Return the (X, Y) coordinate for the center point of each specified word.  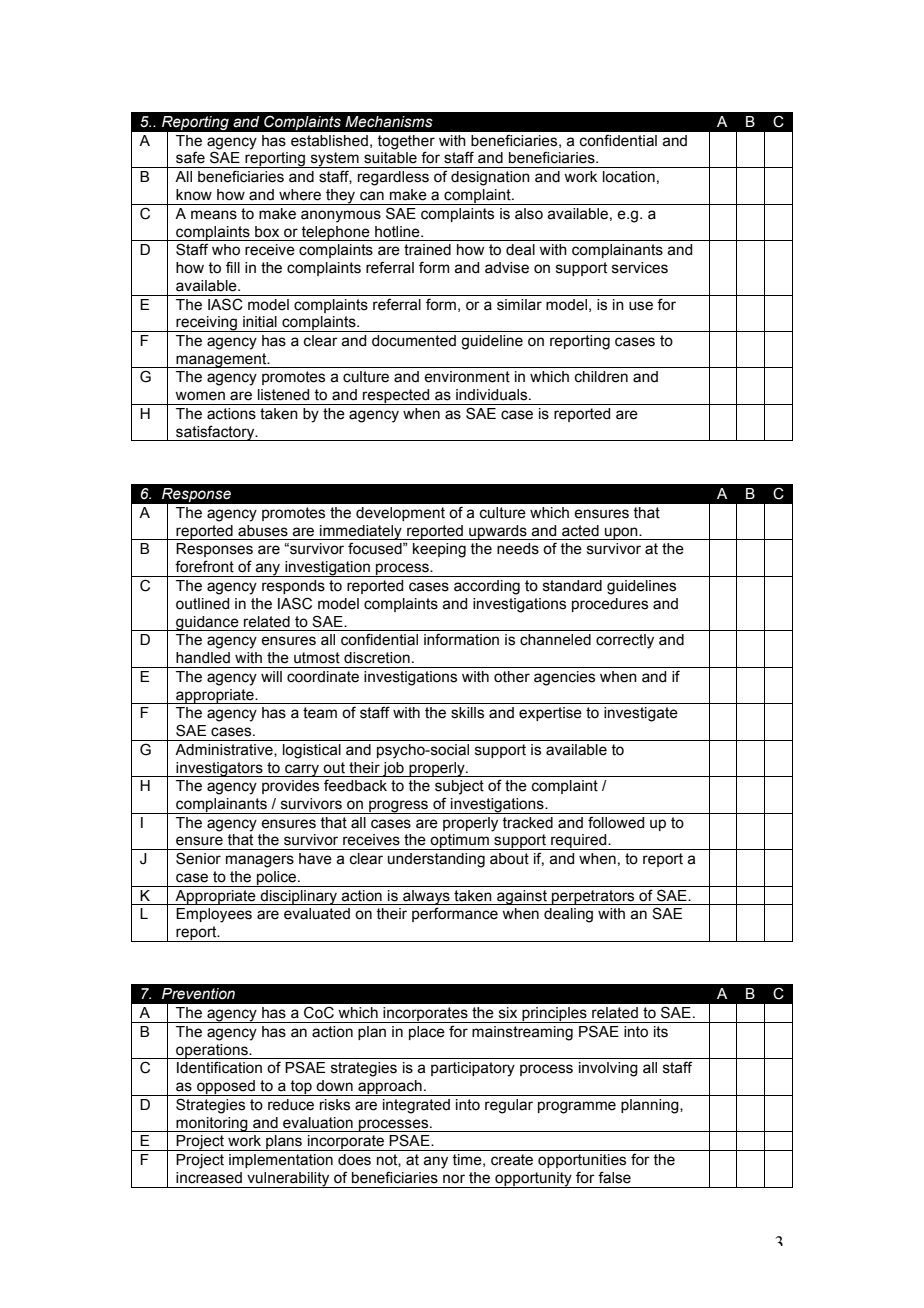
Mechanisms (389, 122)
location (629, 177)
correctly (625, 641)
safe (190, 157)
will (271, 676)
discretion (377, 658)
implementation (281, 1161)
